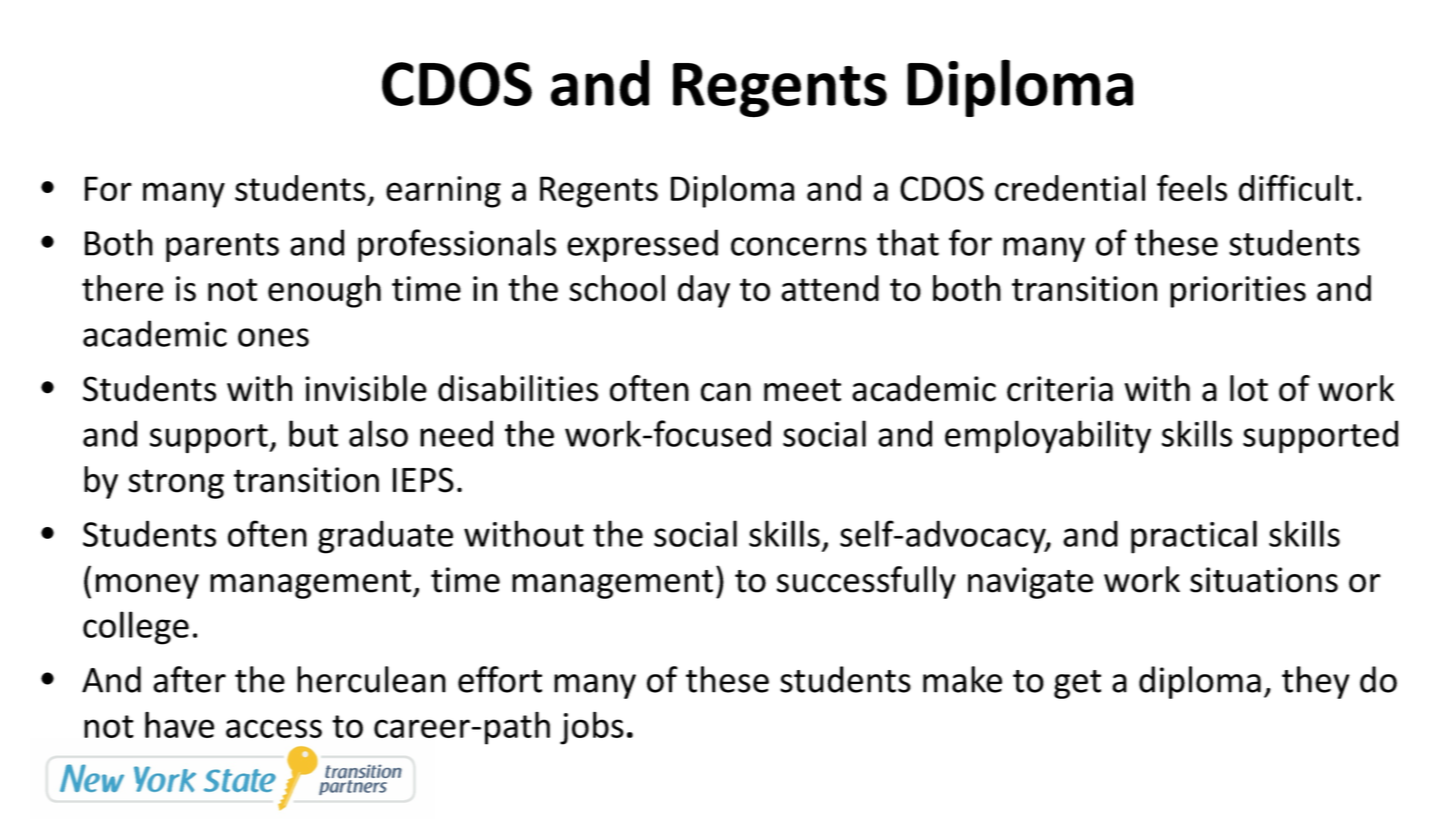  Describe the element at coordinates (592, 728) in the document. I see `jobs` at that location.
